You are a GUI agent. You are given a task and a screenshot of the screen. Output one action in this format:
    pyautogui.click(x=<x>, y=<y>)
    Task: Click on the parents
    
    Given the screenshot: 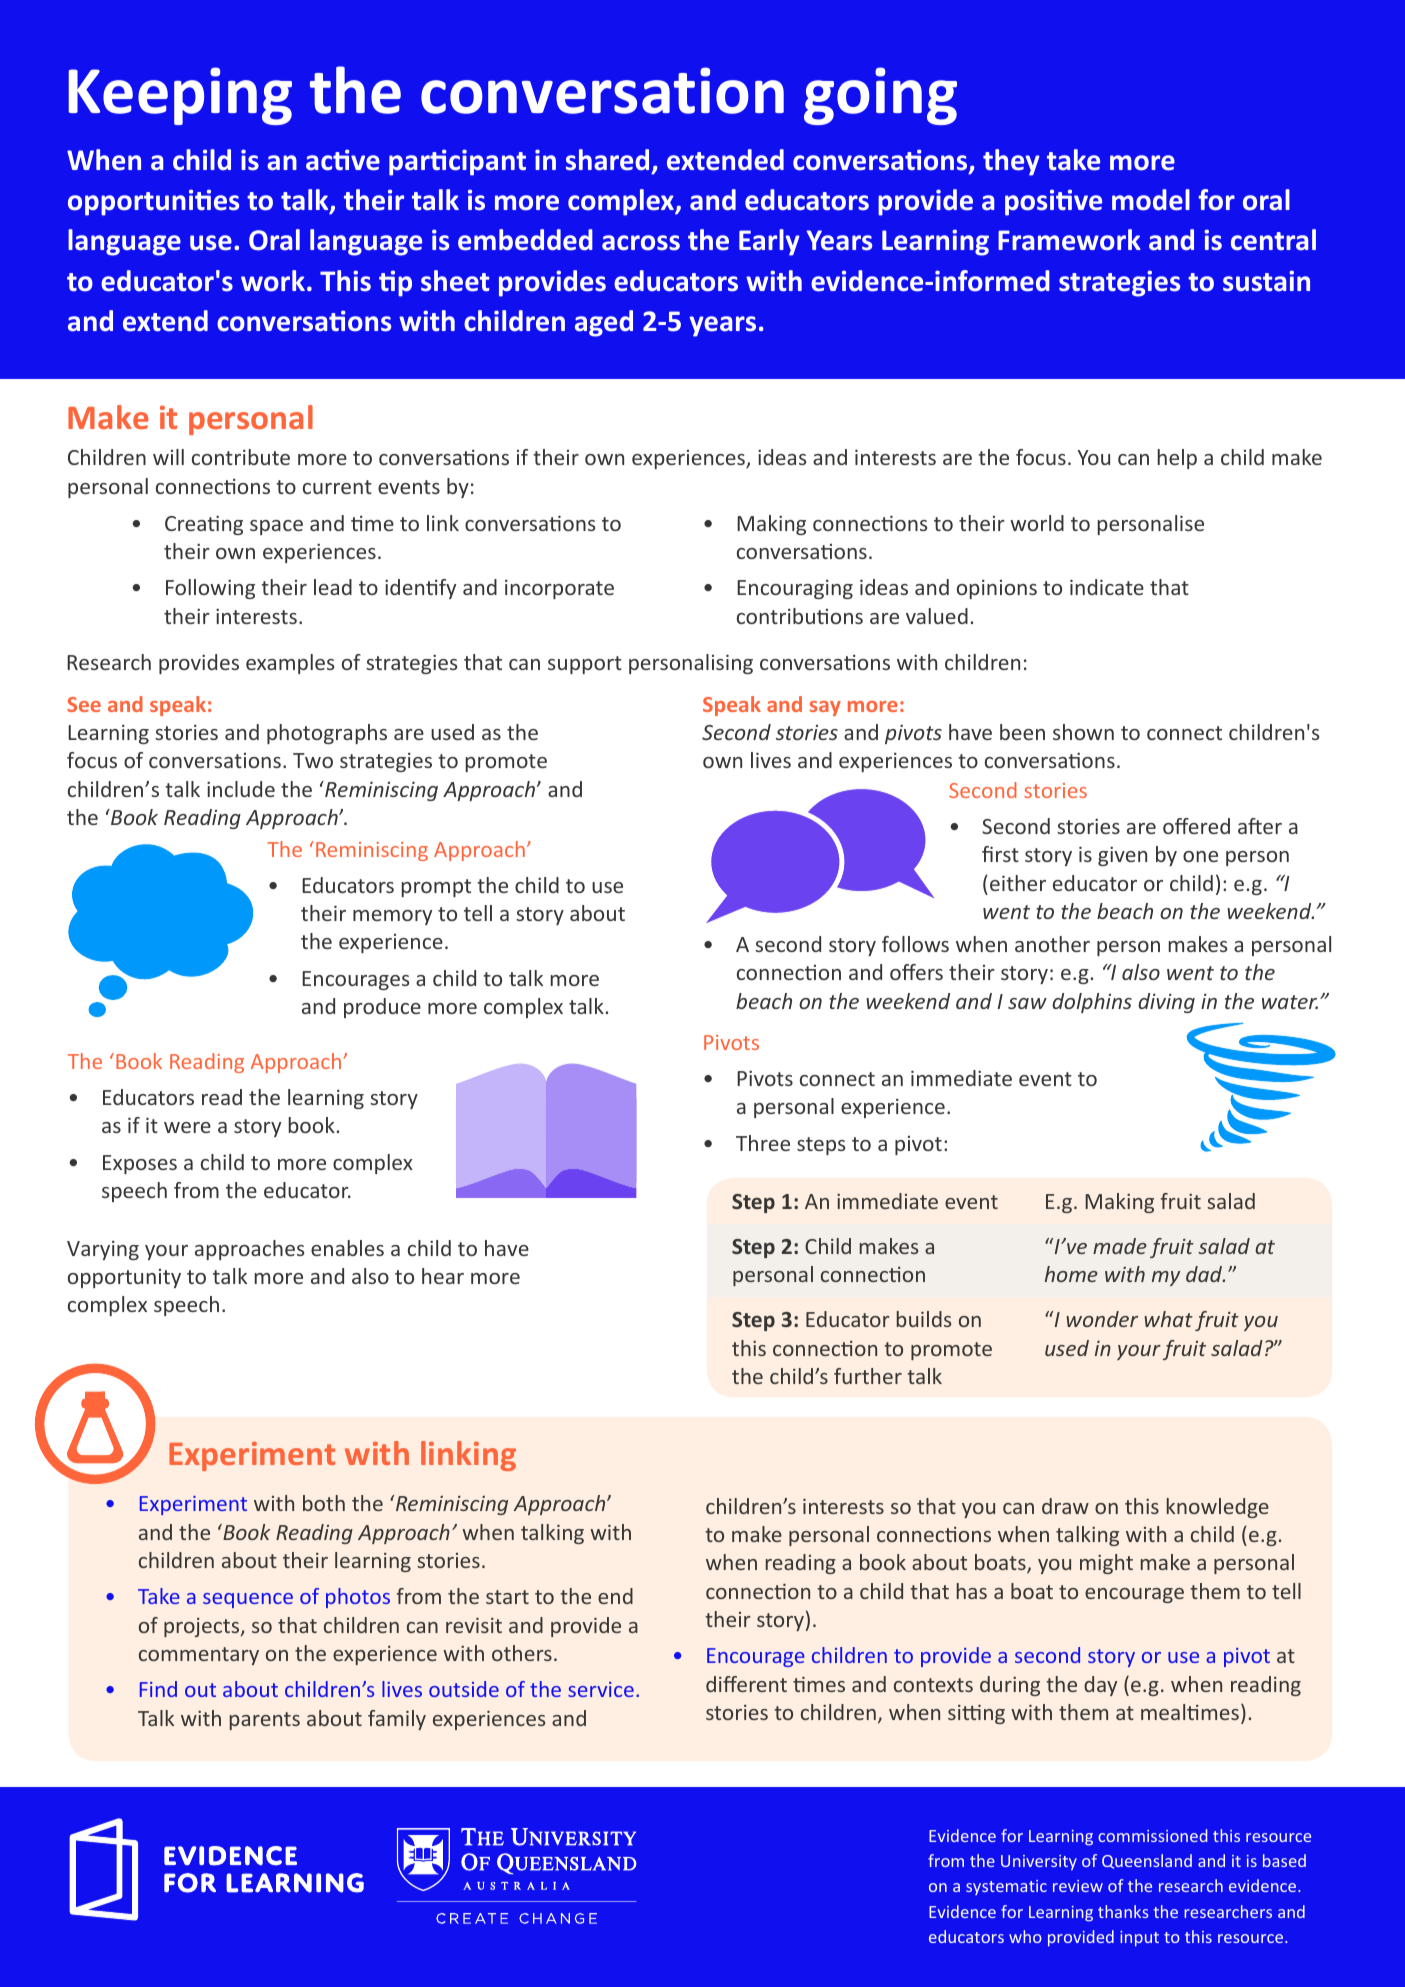 What is the action you would take?
    pyautogui.click(x=265, y=1721)
